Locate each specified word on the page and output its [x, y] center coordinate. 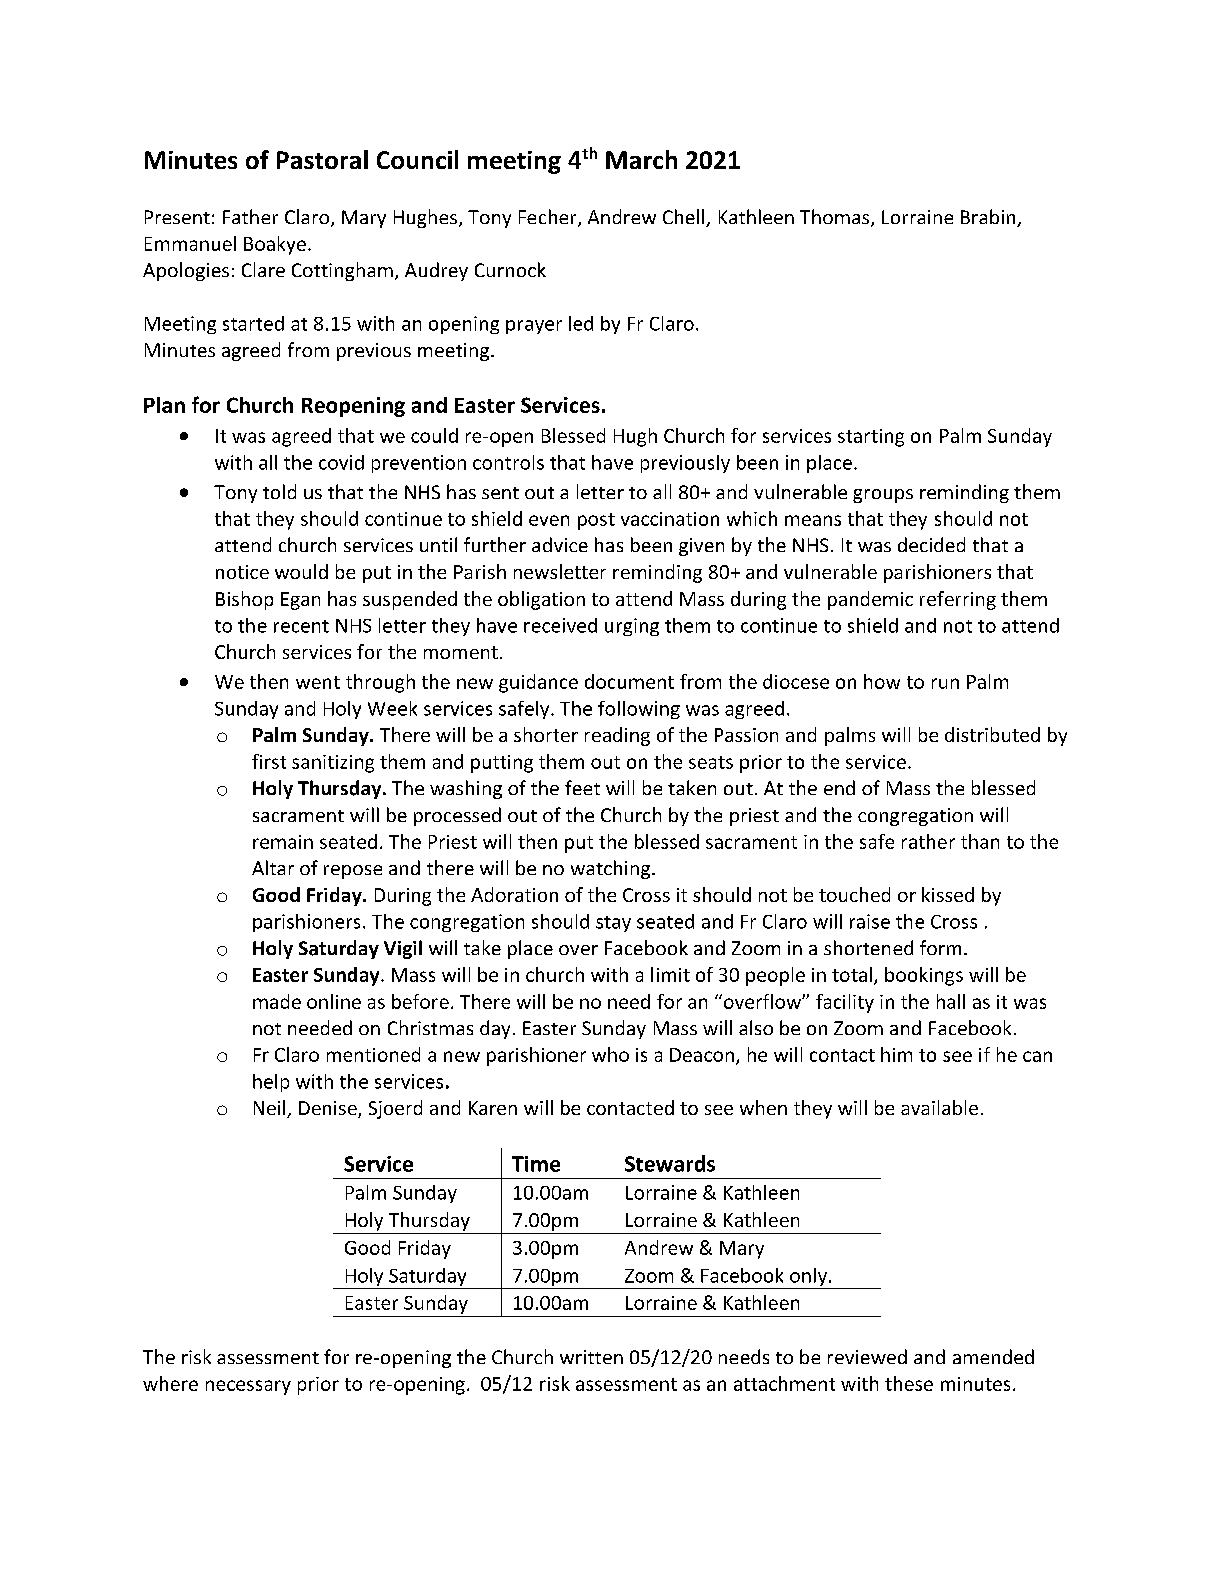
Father [250, 216]
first [269, 761]
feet [582, 787]
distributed [992, 734]
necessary [248, 1387]
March [641, 159]
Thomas [836, 218]
